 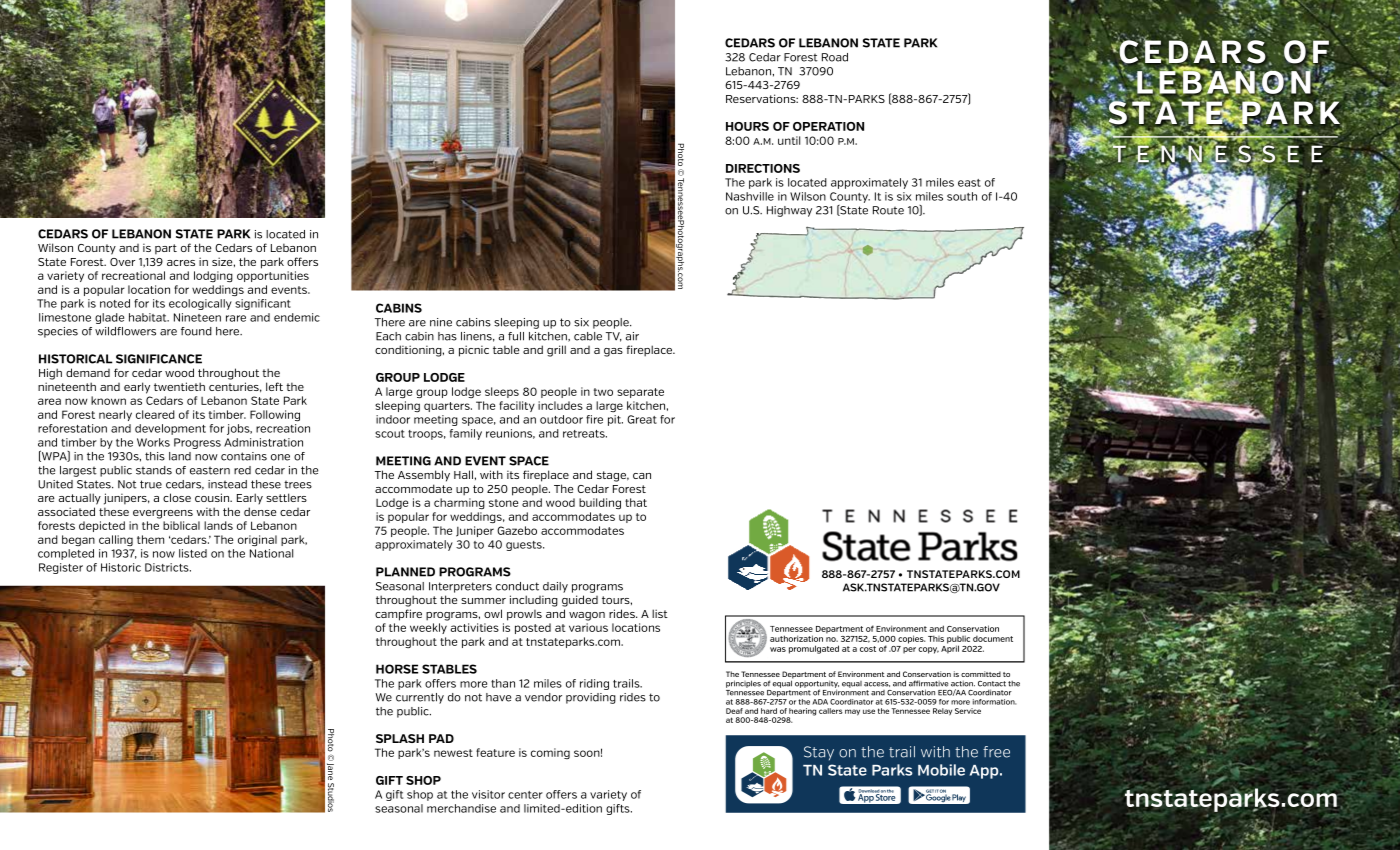 What do you see at coordinates (400, 738) in the document?
I see `SPLASH` at bounding box center [400, 738].
